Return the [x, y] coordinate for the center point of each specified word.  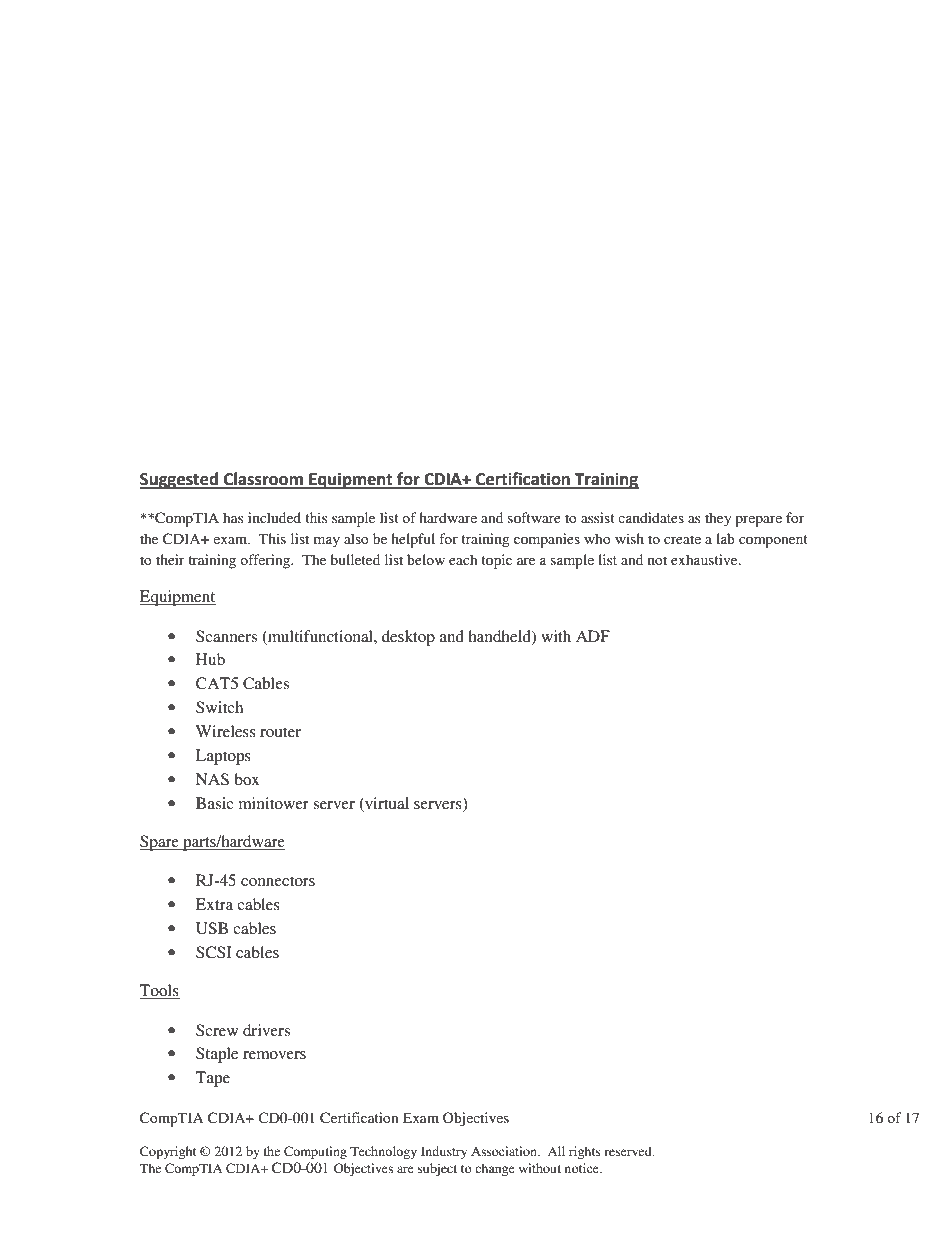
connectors [278, 881]
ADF [593, 636]
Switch [219, 707]
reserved [629, 1151]
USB [212, 928]
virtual [386, 803]
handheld [500, 637]
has [233, 517]
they [718, 519]
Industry [444, 1152]
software [534, 517]
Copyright [168, 1152]
